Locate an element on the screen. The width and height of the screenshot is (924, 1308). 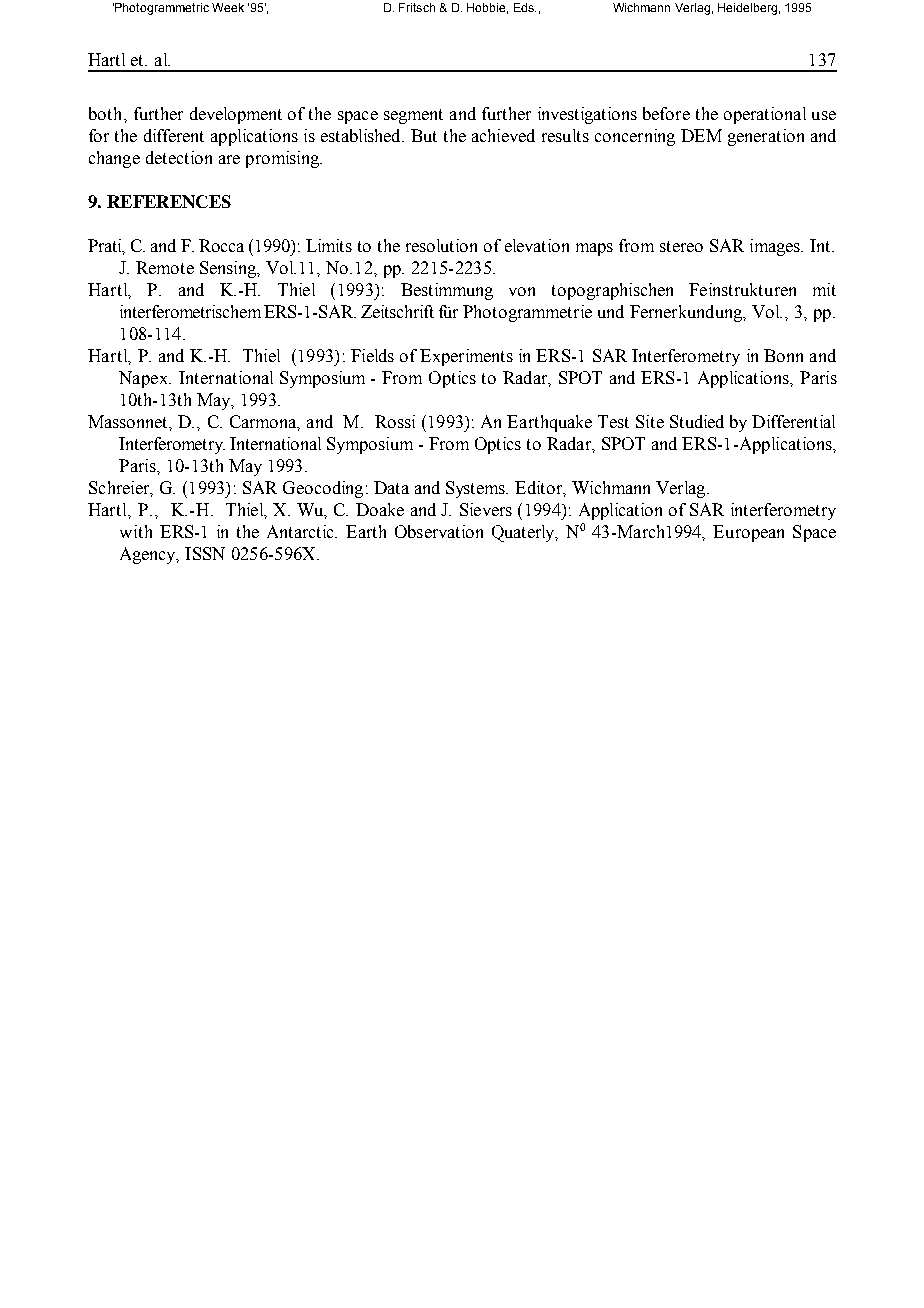
Bonn is located at coordinates (783, 355).
